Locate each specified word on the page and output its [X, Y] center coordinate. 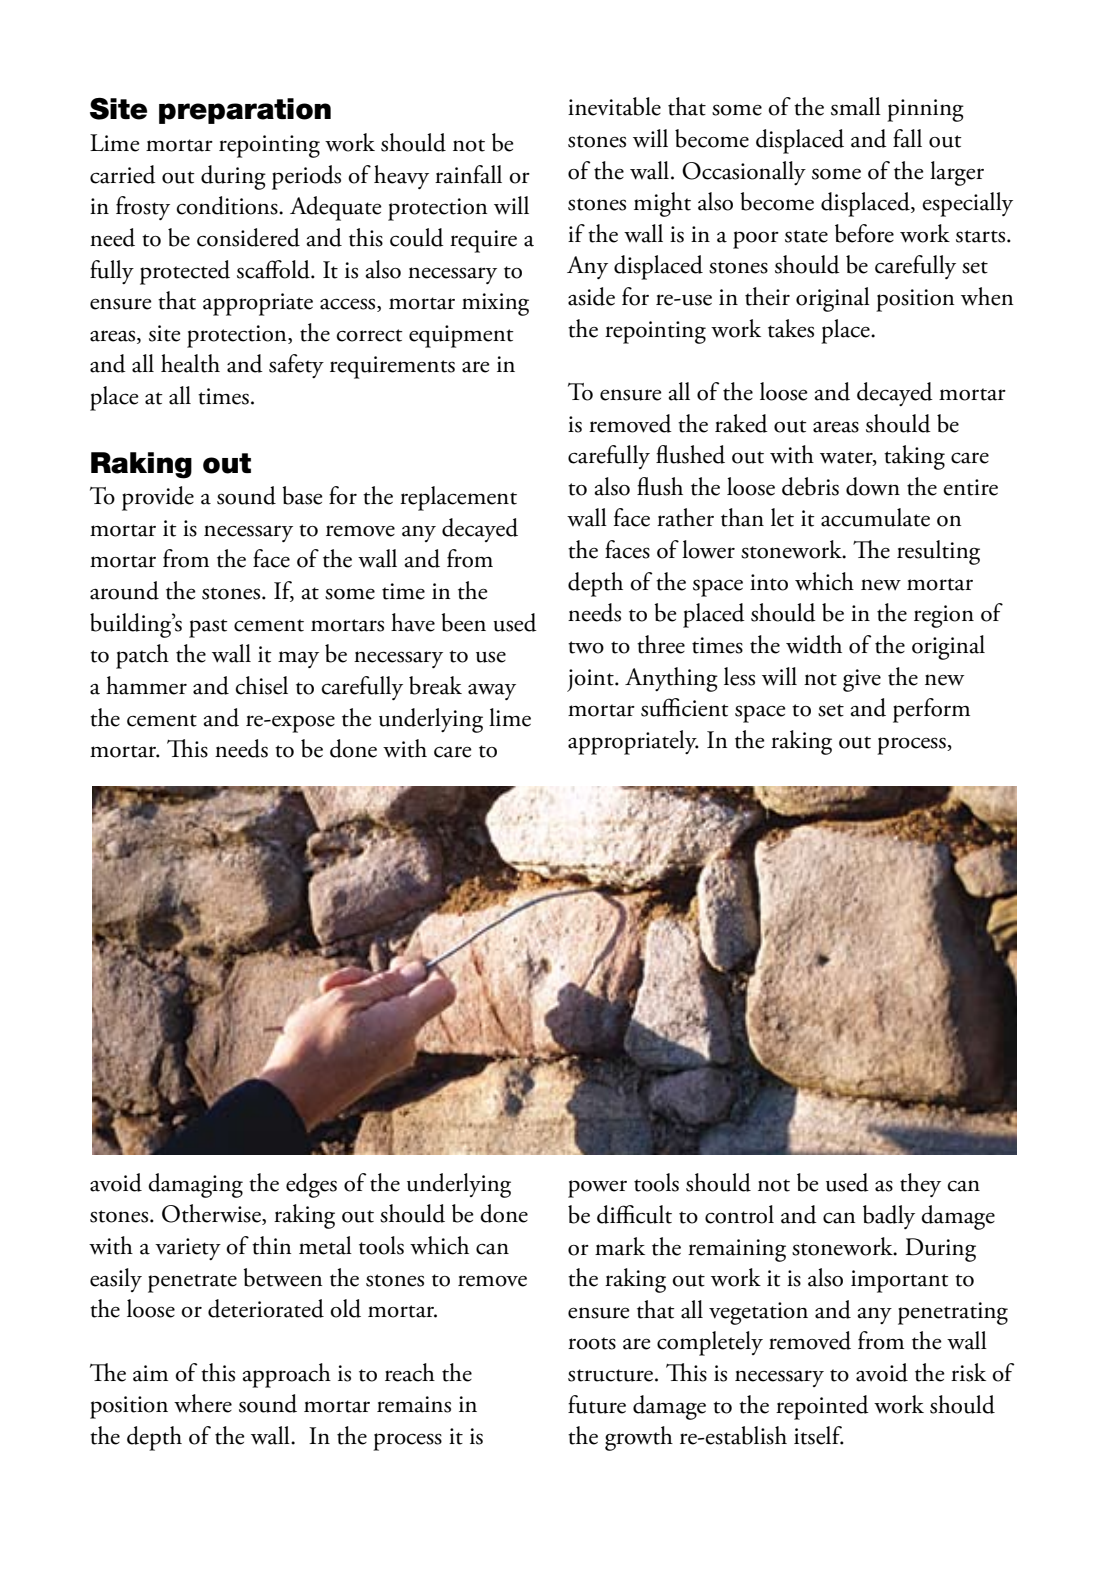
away [492, 691]
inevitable [614, 106]
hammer [146, 685]
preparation [245, 111]
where [203, 1403]
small [856, 106]
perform [931, 710]
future [597, 1404]
